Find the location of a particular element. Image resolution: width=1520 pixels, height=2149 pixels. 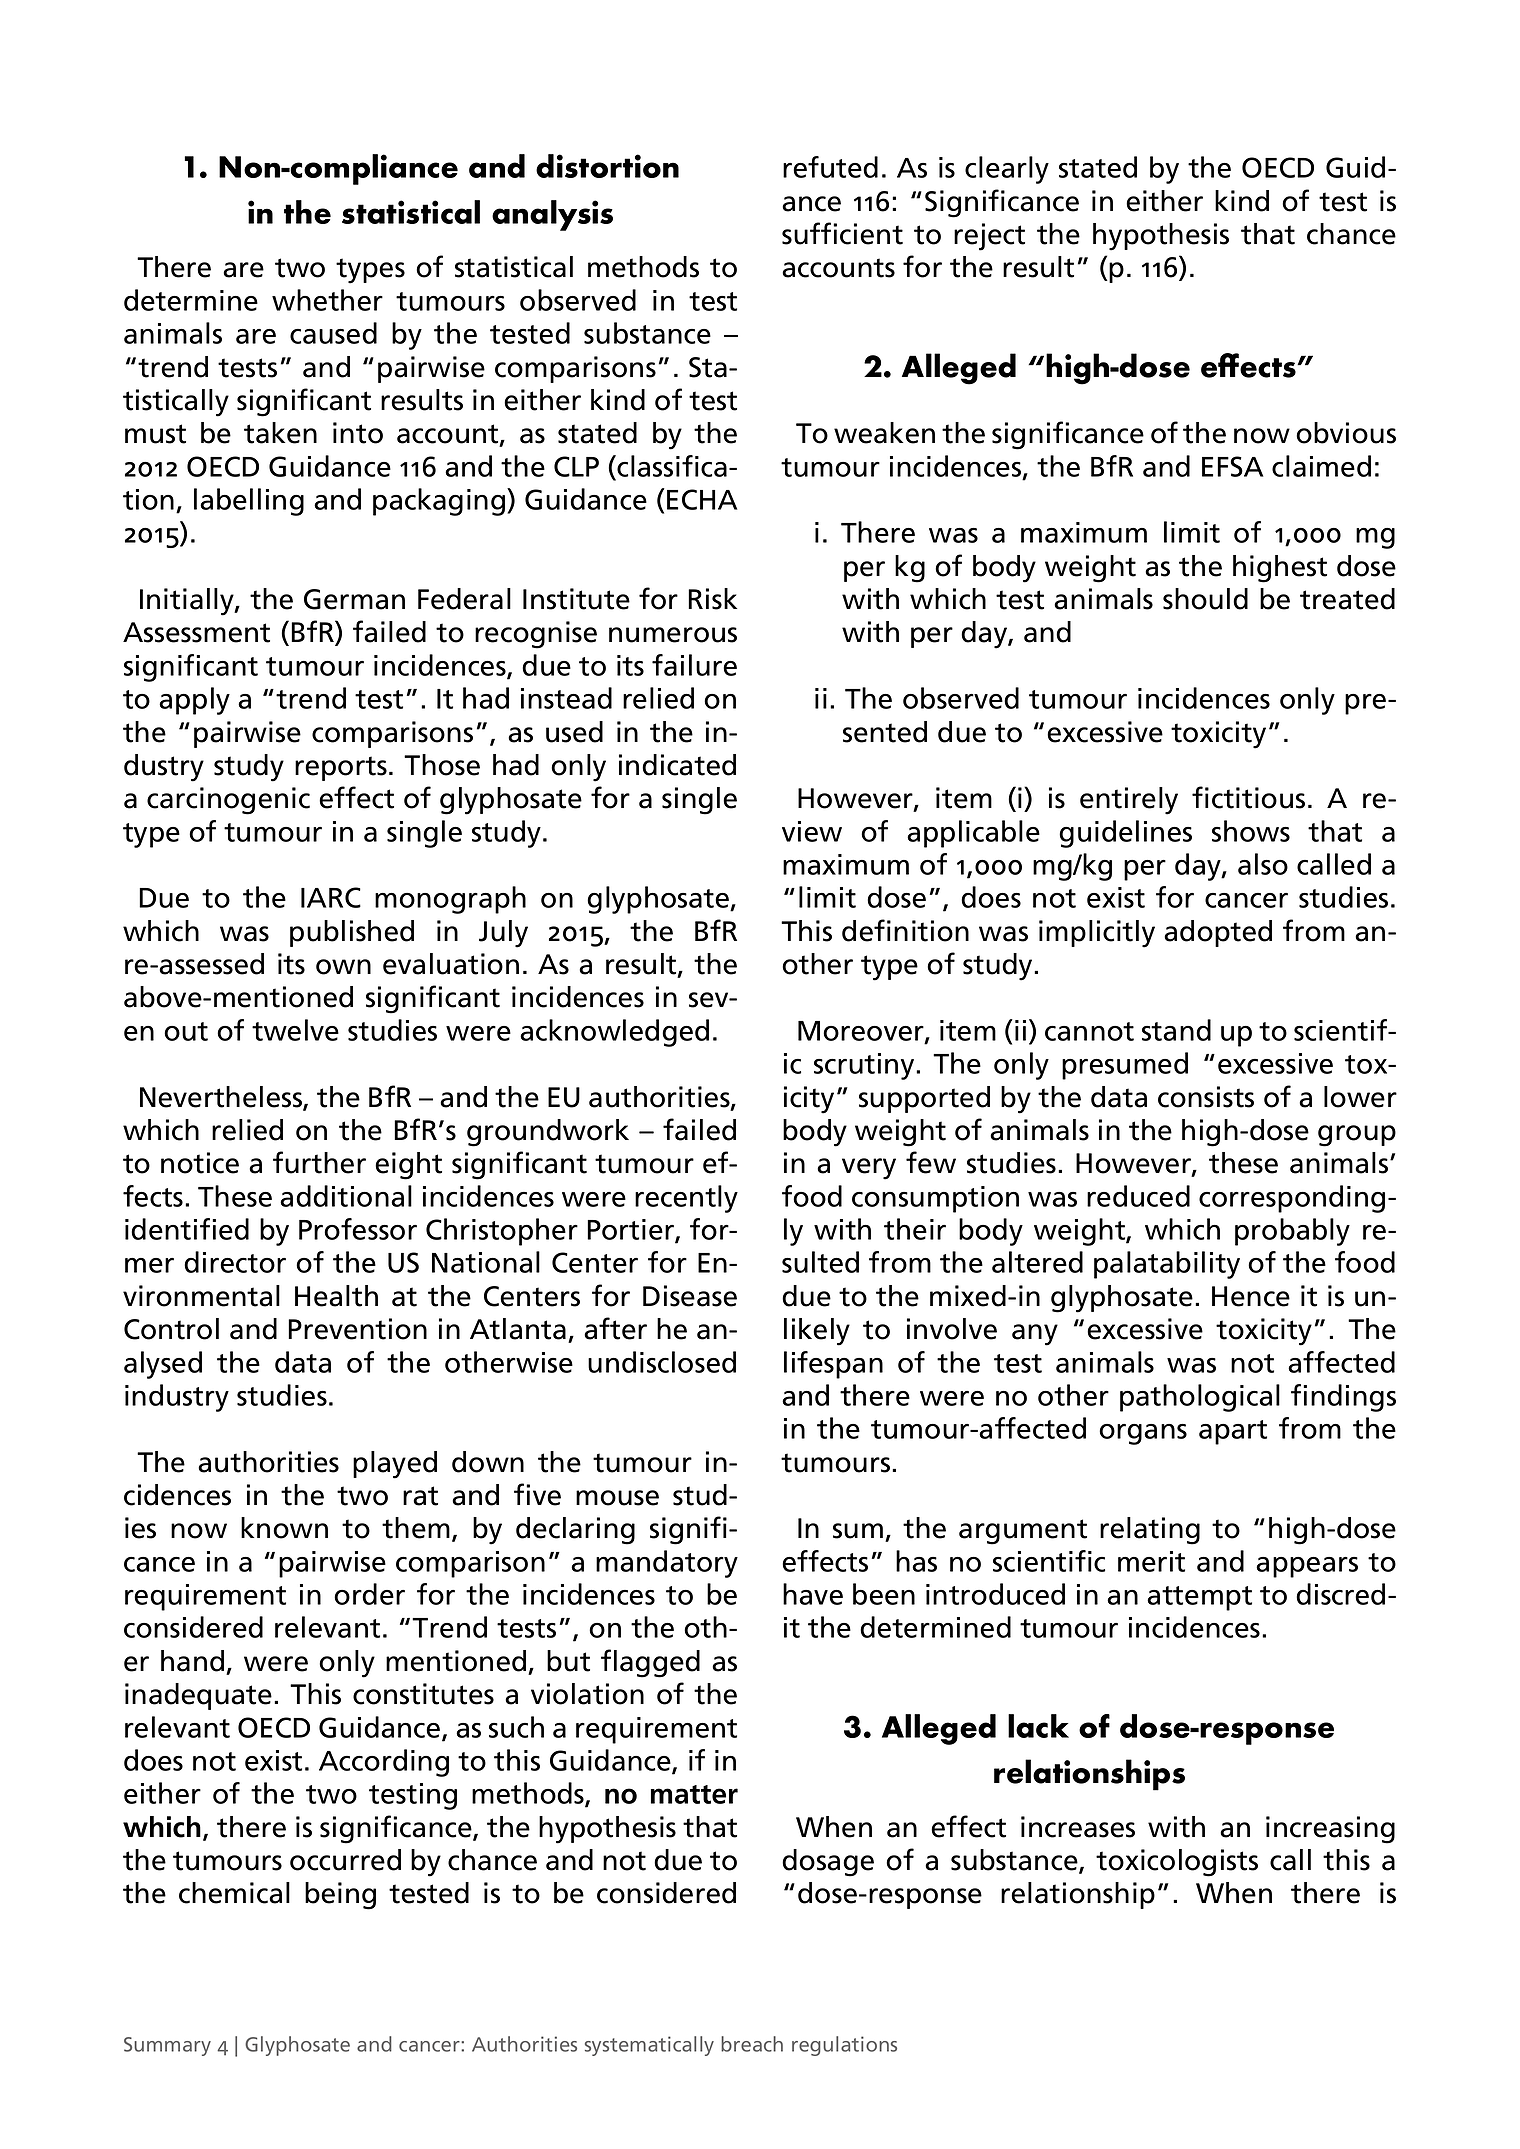

further is located at coordinates (319, 1162).
